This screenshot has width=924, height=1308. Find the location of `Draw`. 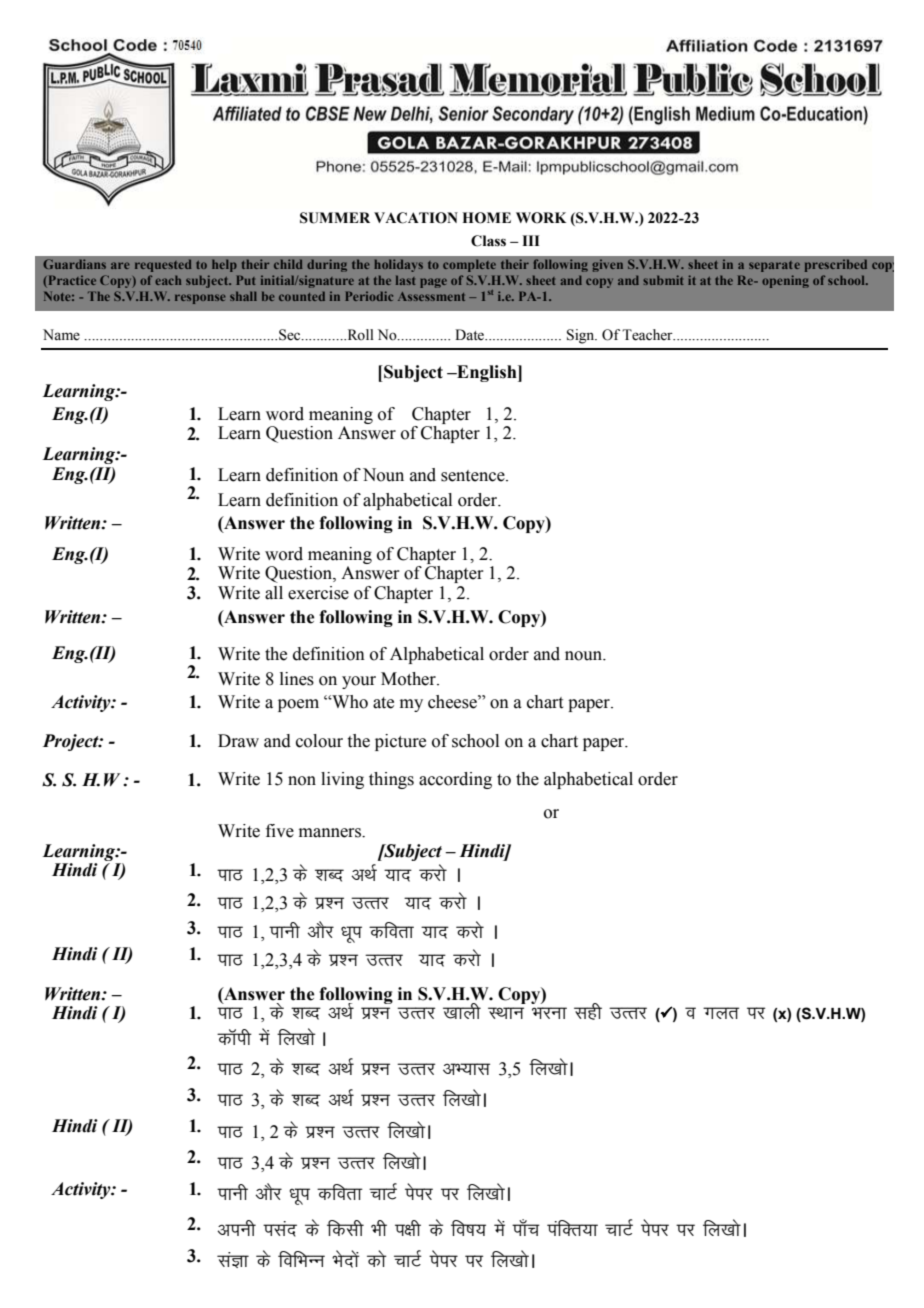

Draw is located at coordinates (238, 741).
